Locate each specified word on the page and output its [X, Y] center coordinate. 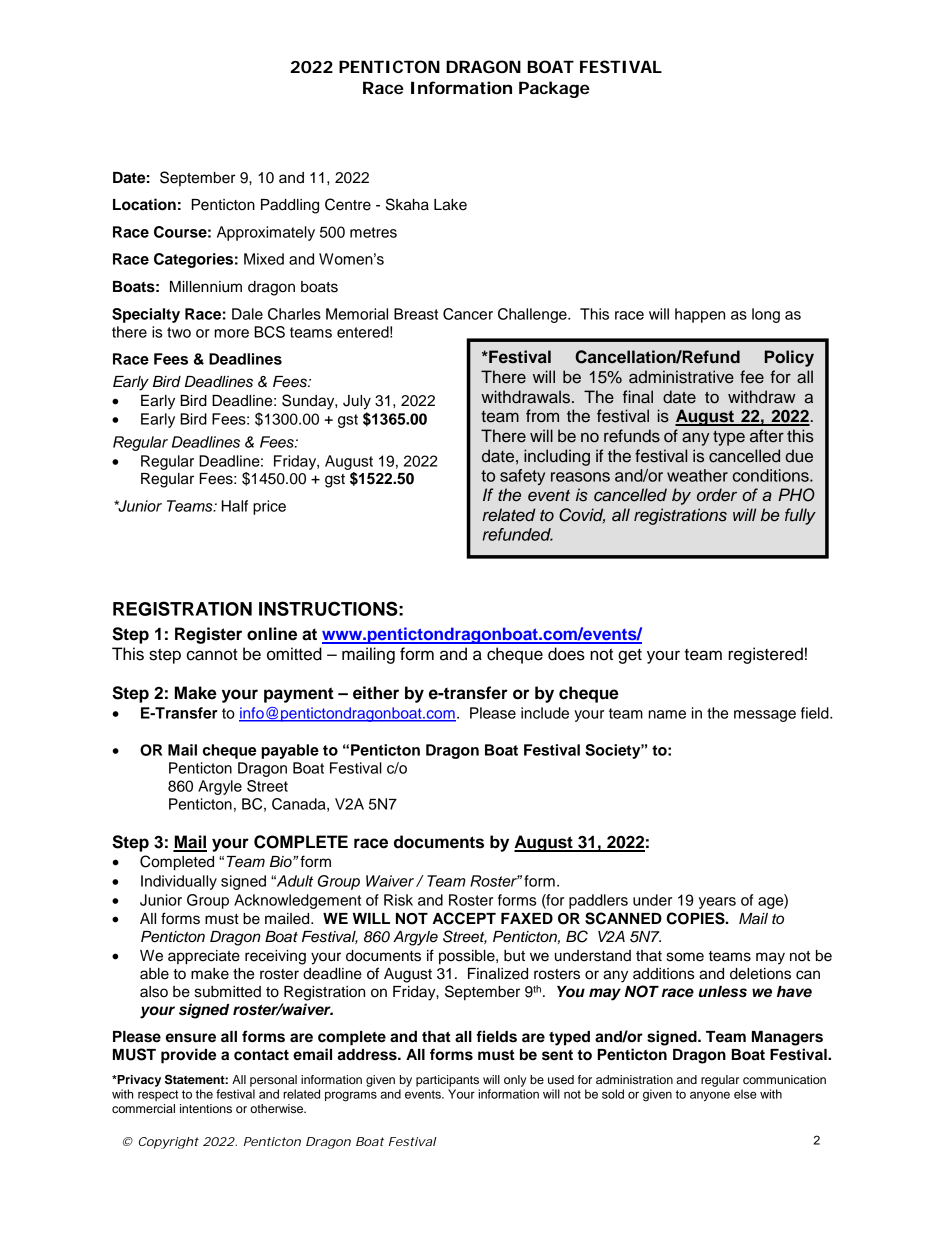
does [566, 654]
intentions [206, 1108]
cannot [212, 654]
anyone [710, 1096]
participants [447, 1081]
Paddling [290, 206]
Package [554, 89]
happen [700, 315]
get [630, 656]
